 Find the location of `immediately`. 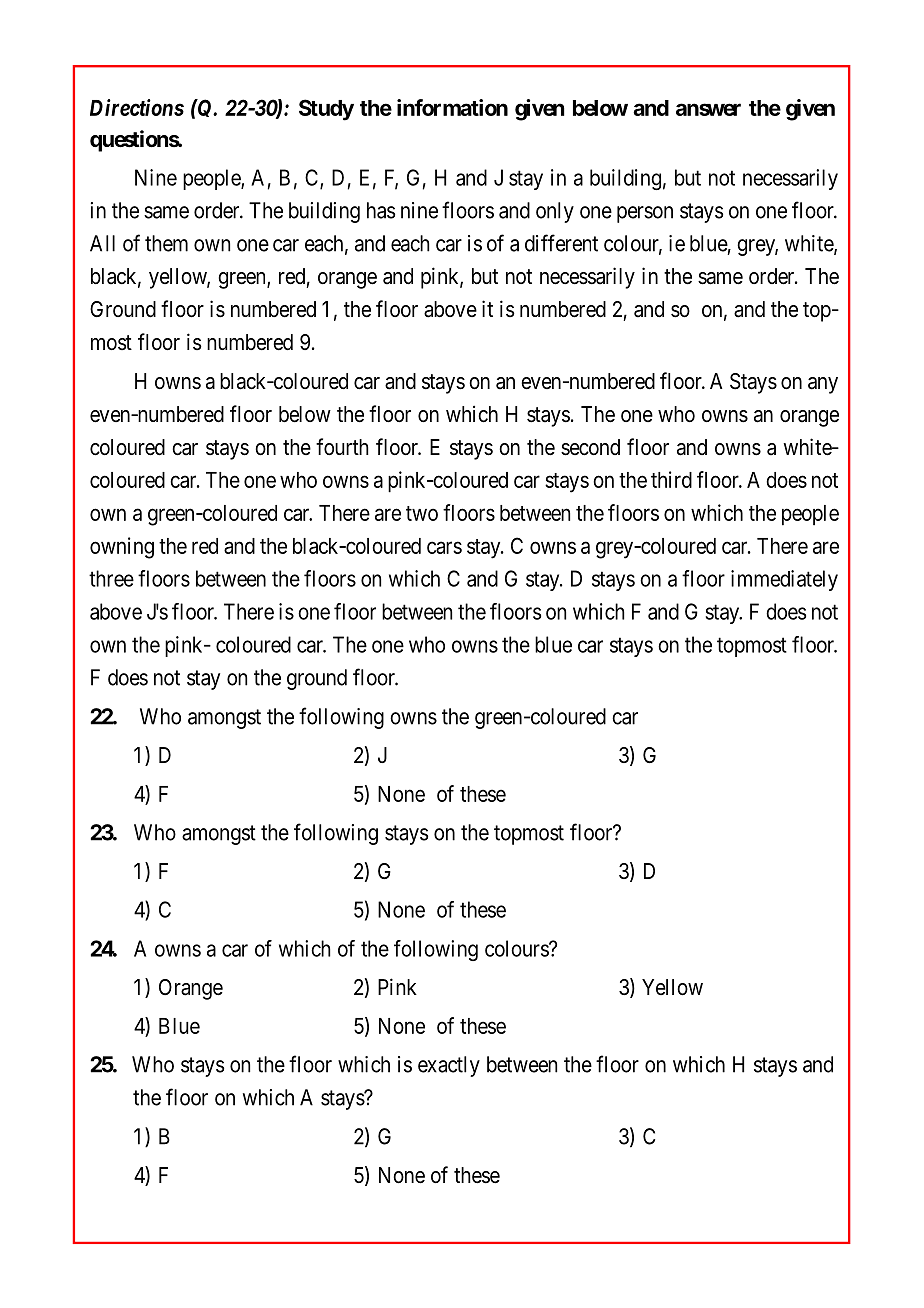

immediately is located at coordinates (784, 580).
